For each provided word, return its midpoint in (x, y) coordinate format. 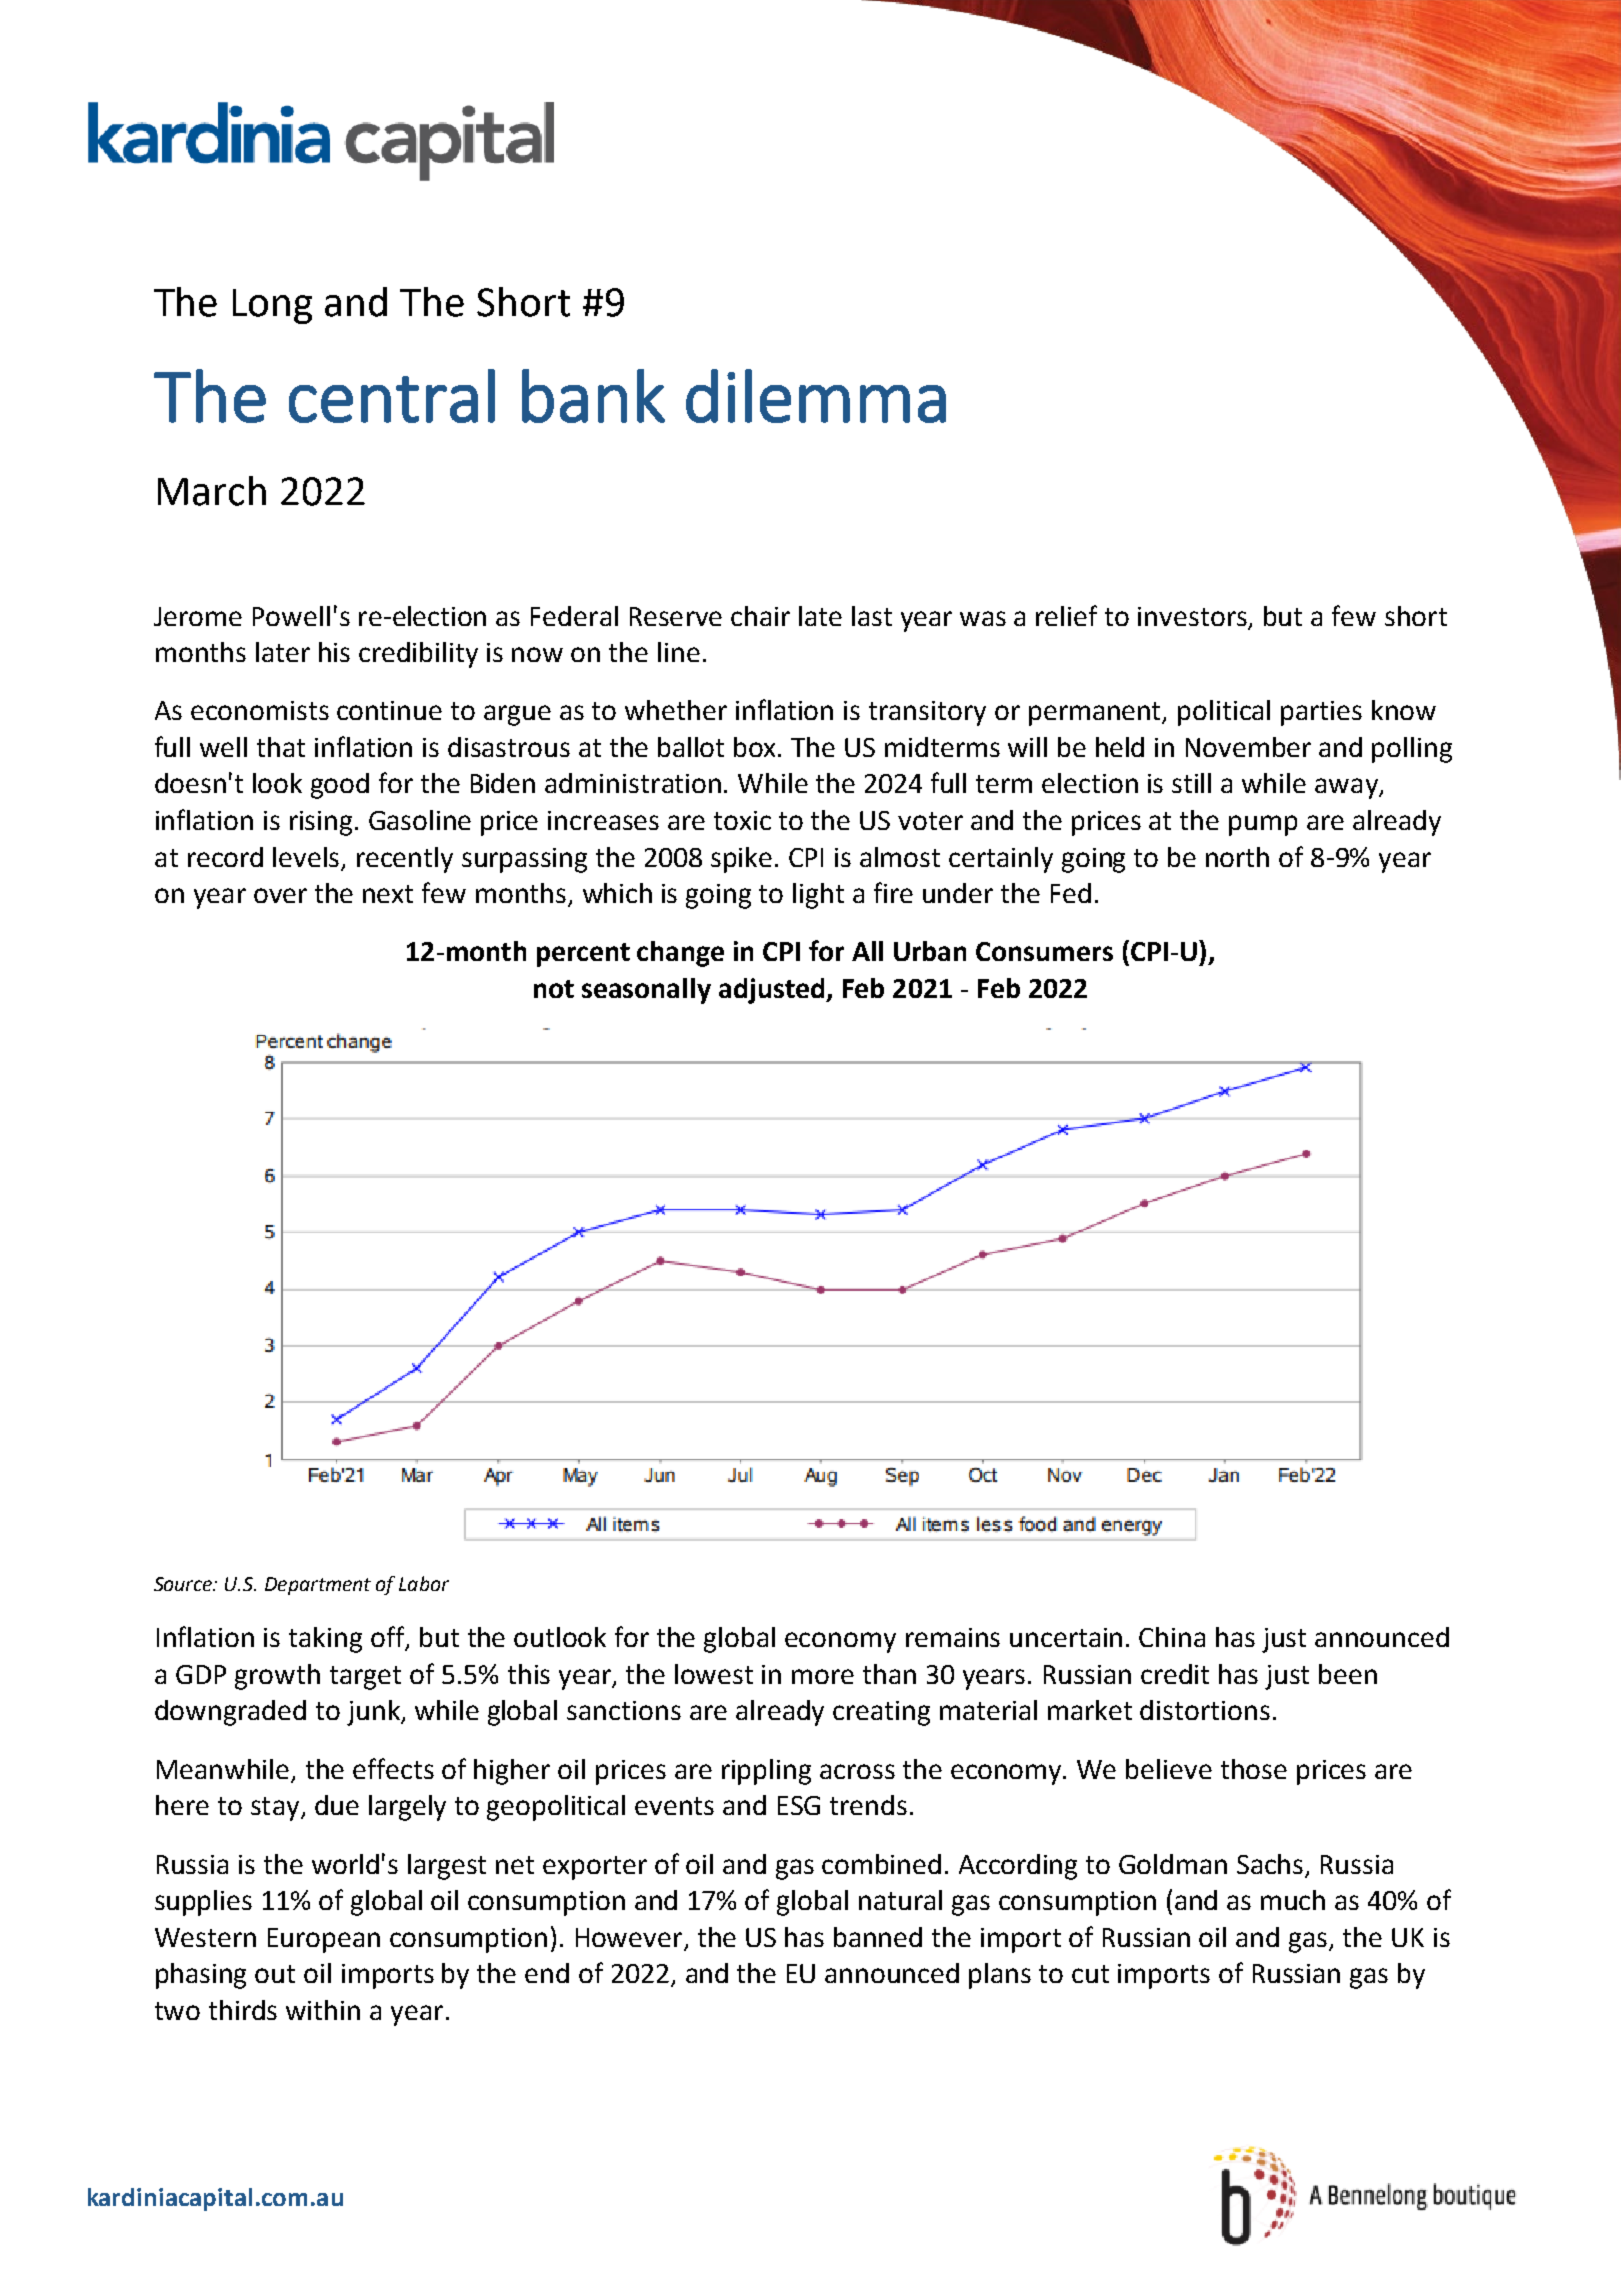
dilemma (816, 396)
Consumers (1044, 951)
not (554, 989)
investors (1194, 617)
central (392, 396)
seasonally (646, 991)
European (324, 1940)
